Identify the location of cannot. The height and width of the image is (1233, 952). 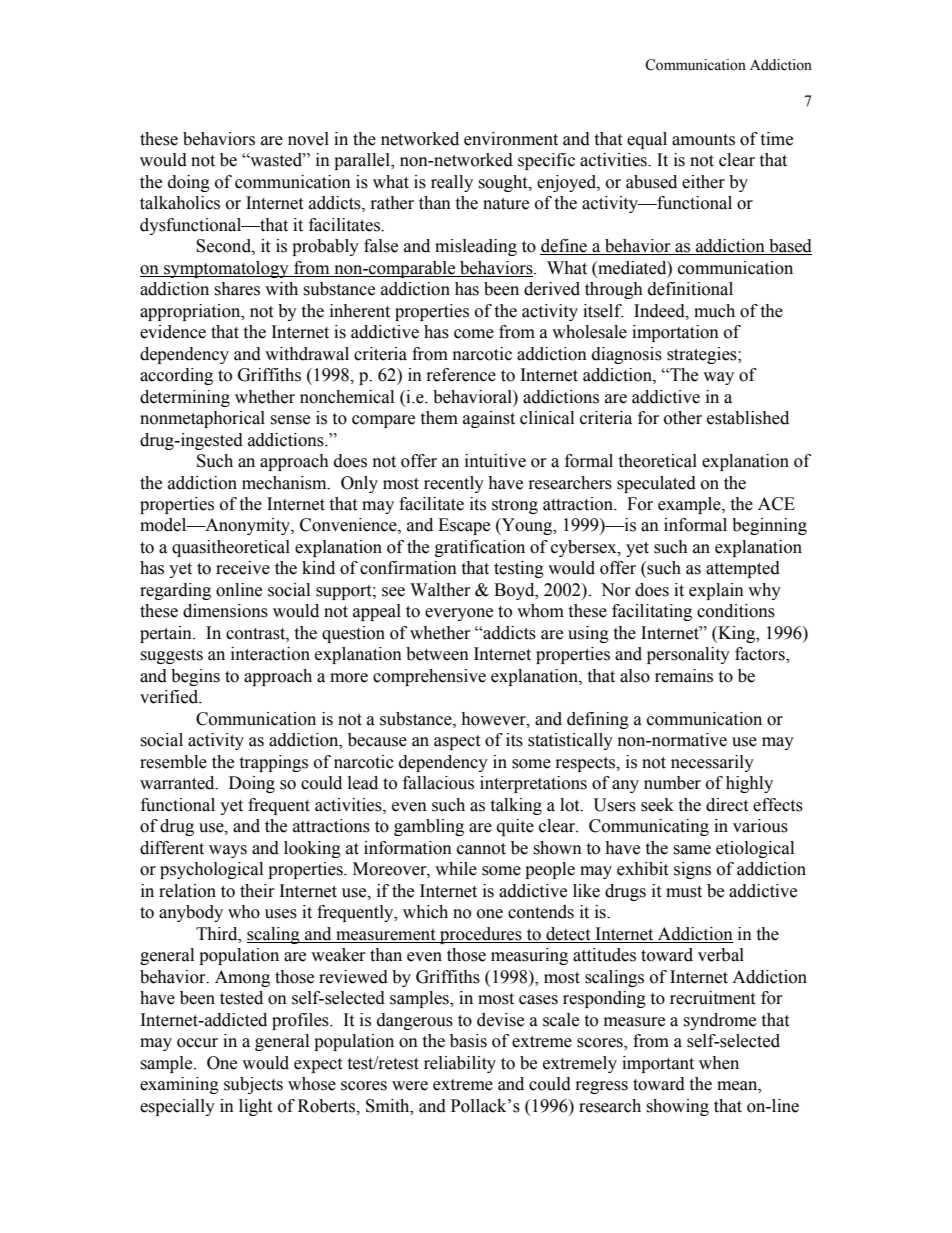
(481, 849).
